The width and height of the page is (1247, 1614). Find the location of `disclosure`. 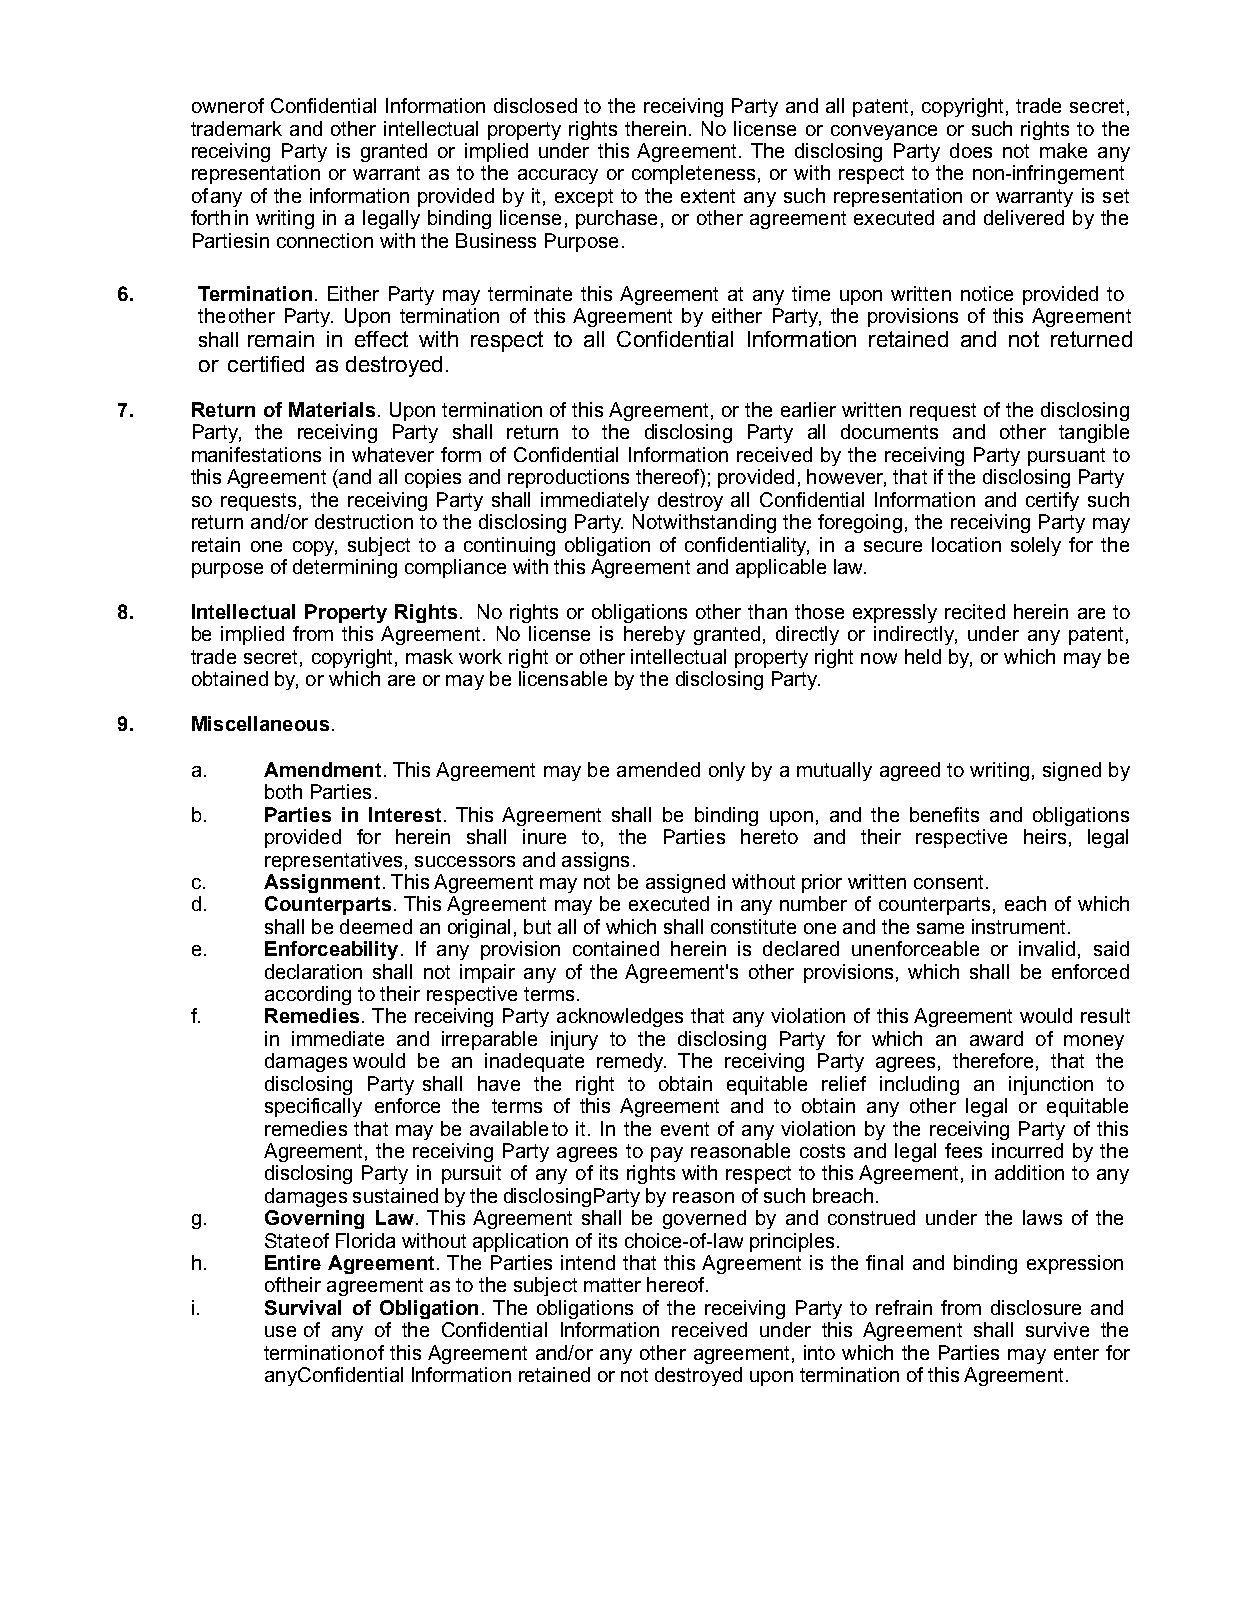

disclosure is located at coordinates (1036, 1307).
